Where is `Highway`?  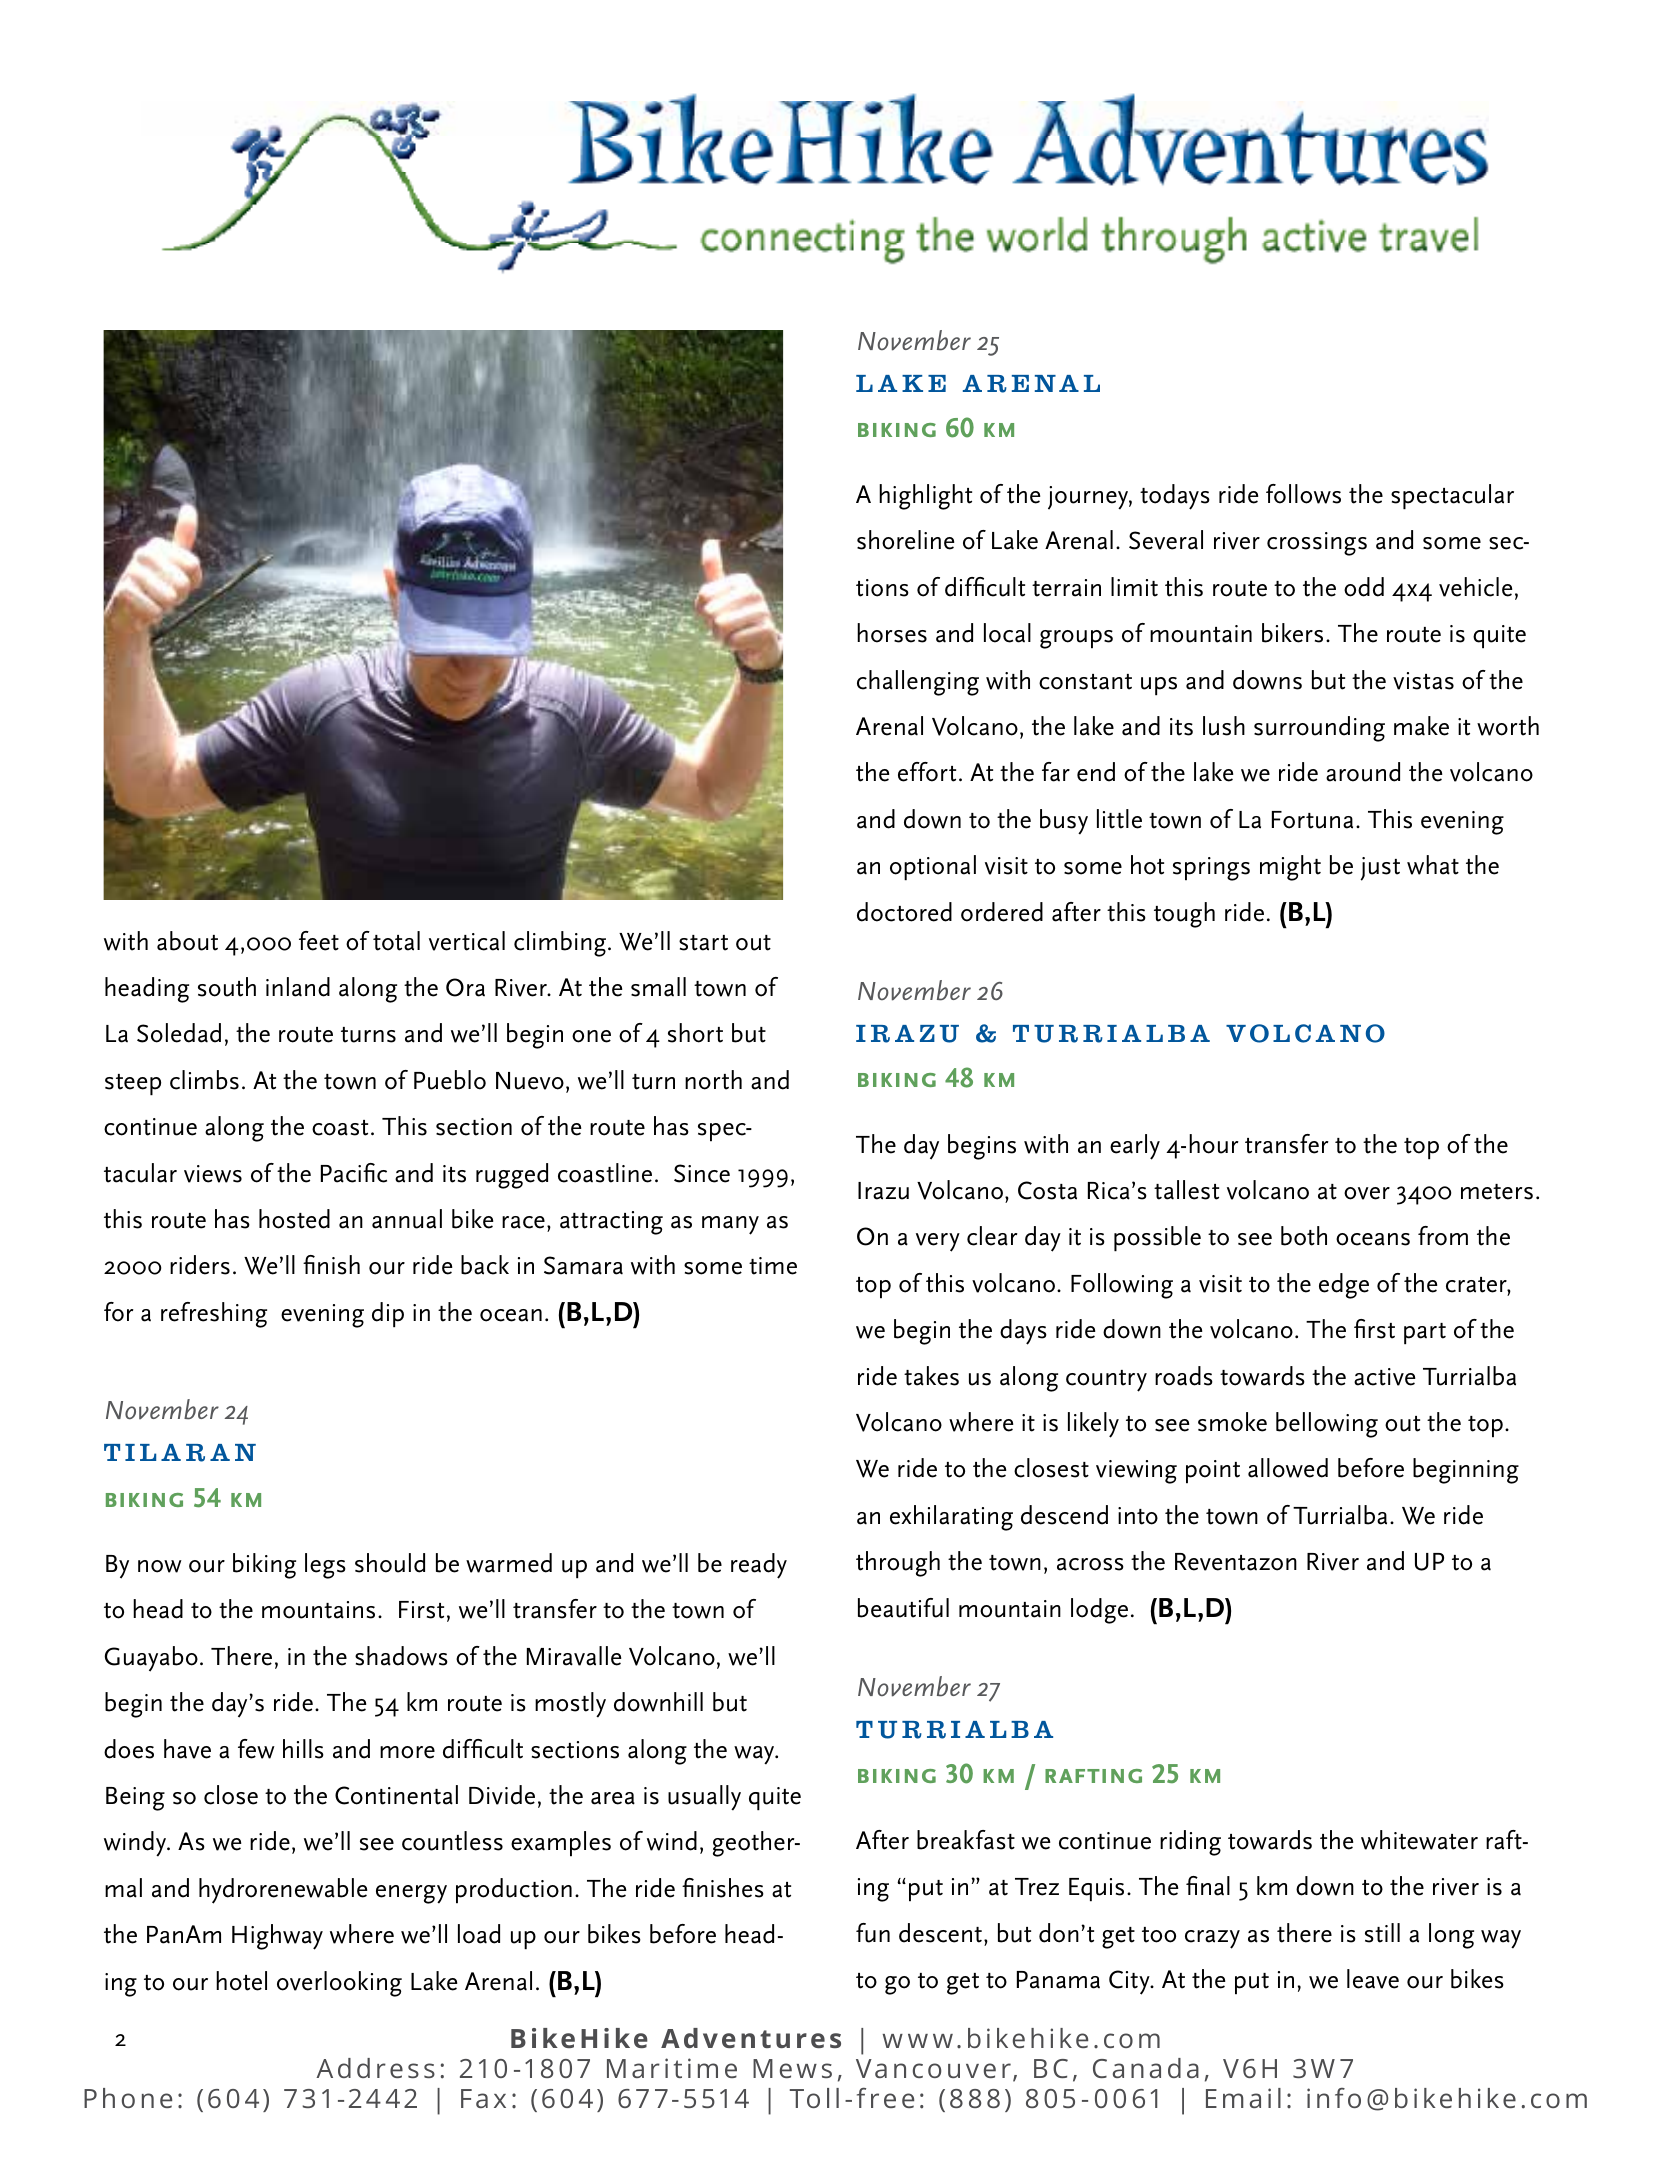 Highway is located at coordinates (277, 1937).
